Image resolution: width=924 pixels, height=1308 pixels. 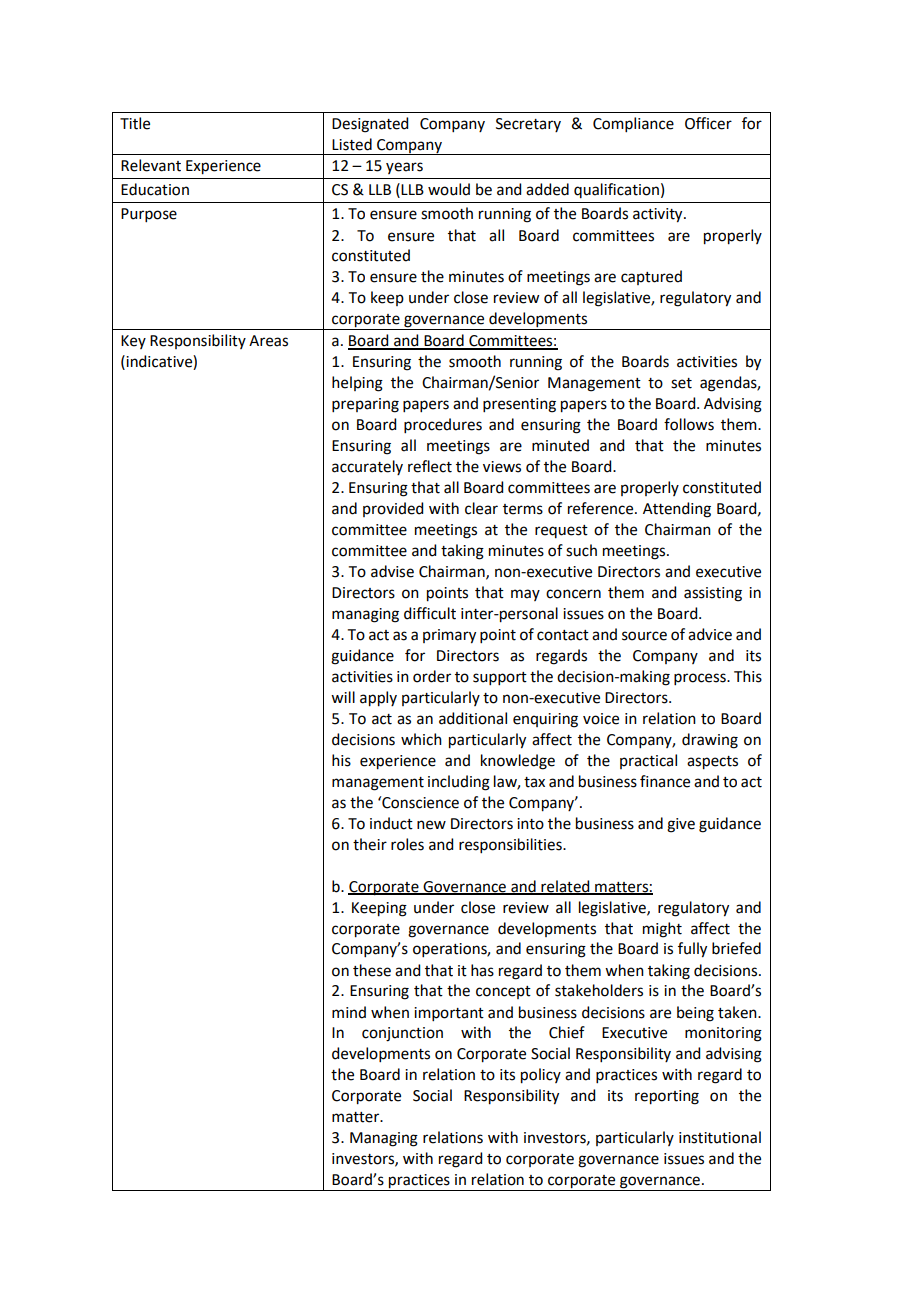 What do you see at coordinates (644, 636) in the document?
I see `source` at bounding box center [644, 636].
